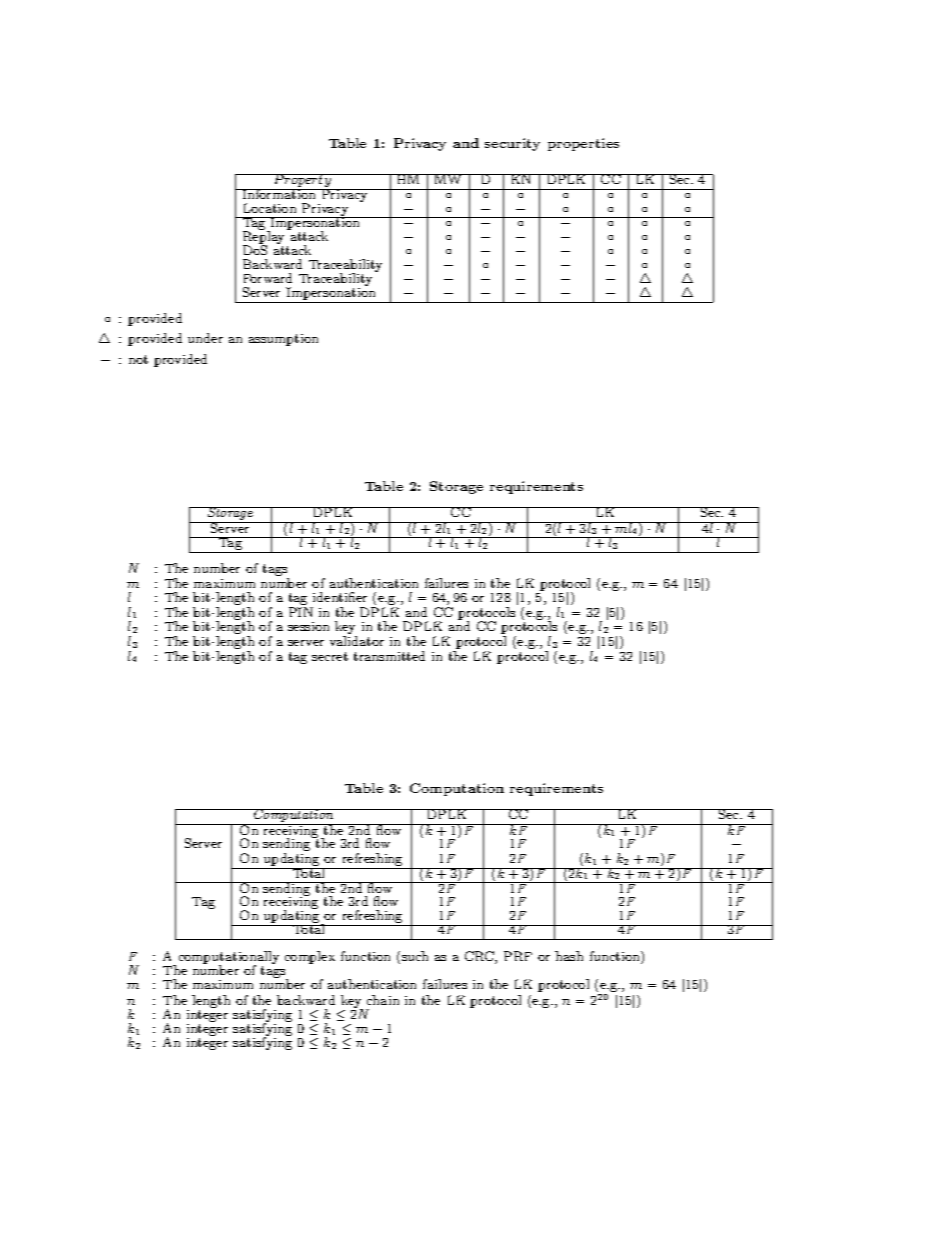  I want to click on complex, so click(310, 957).
